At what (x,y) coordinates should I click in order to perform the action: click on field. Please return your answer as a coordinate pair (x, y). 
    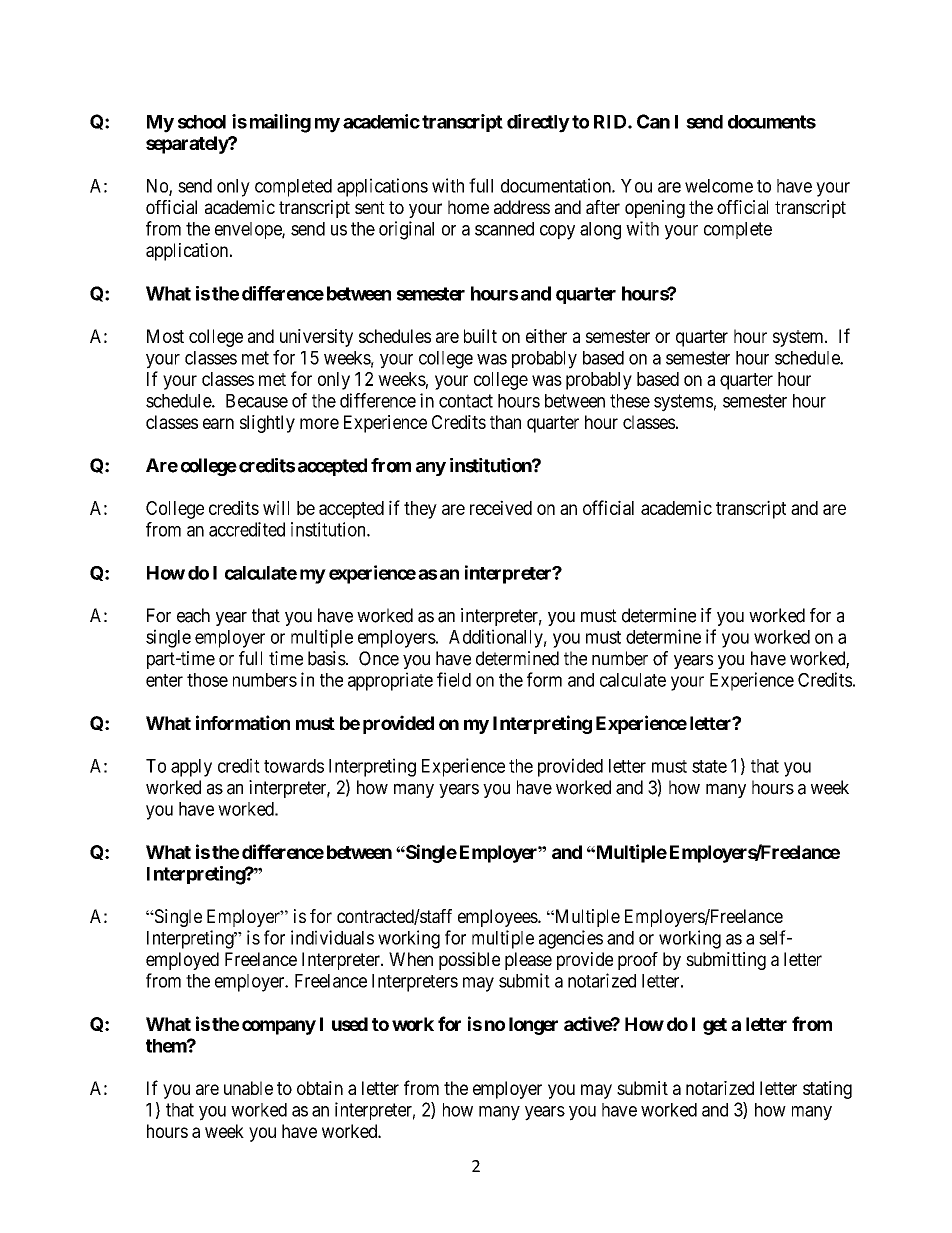
    Looking at the image, I should click on (454, 679).
